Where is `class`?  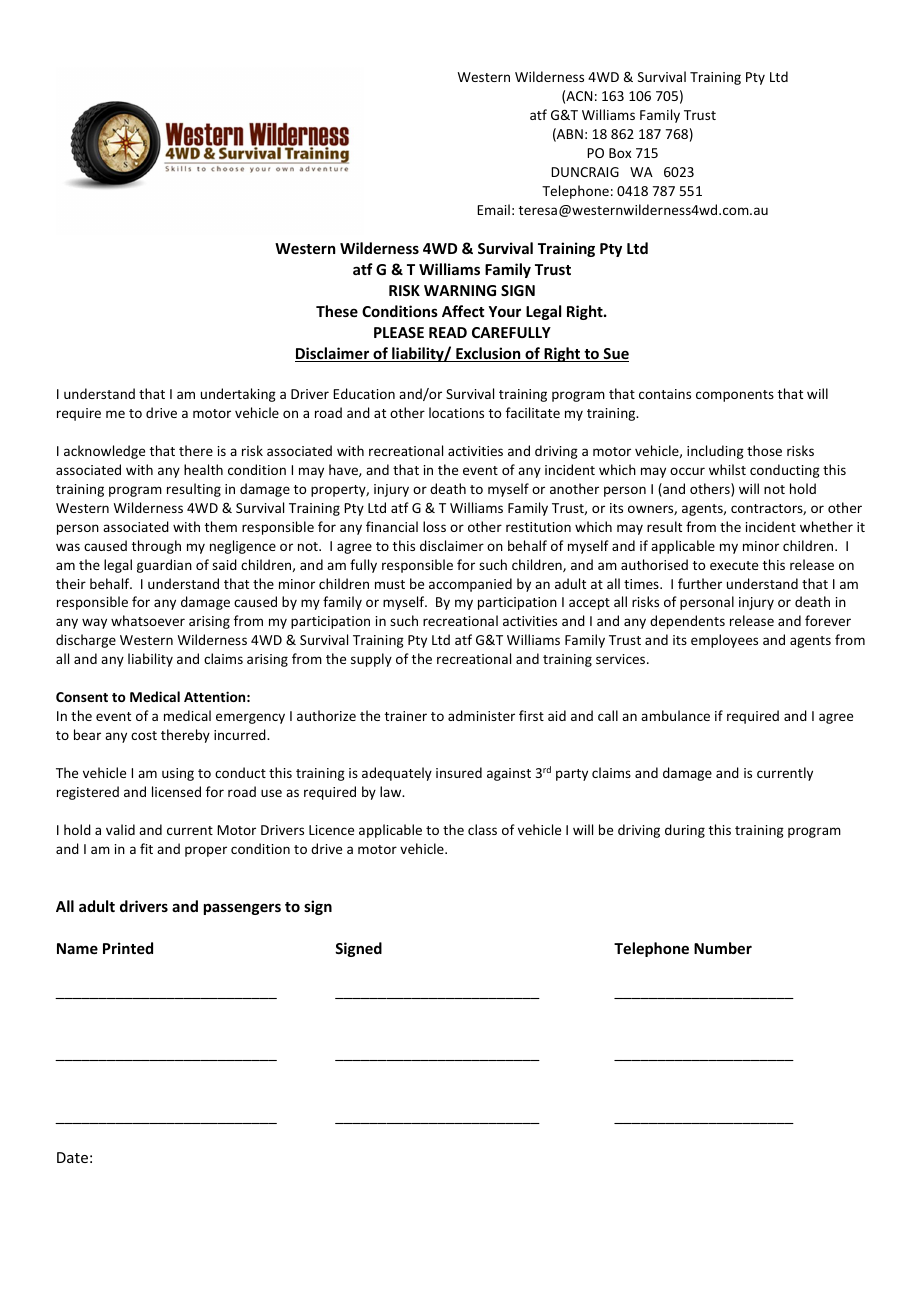
class is located at coordinates (482, 829).
